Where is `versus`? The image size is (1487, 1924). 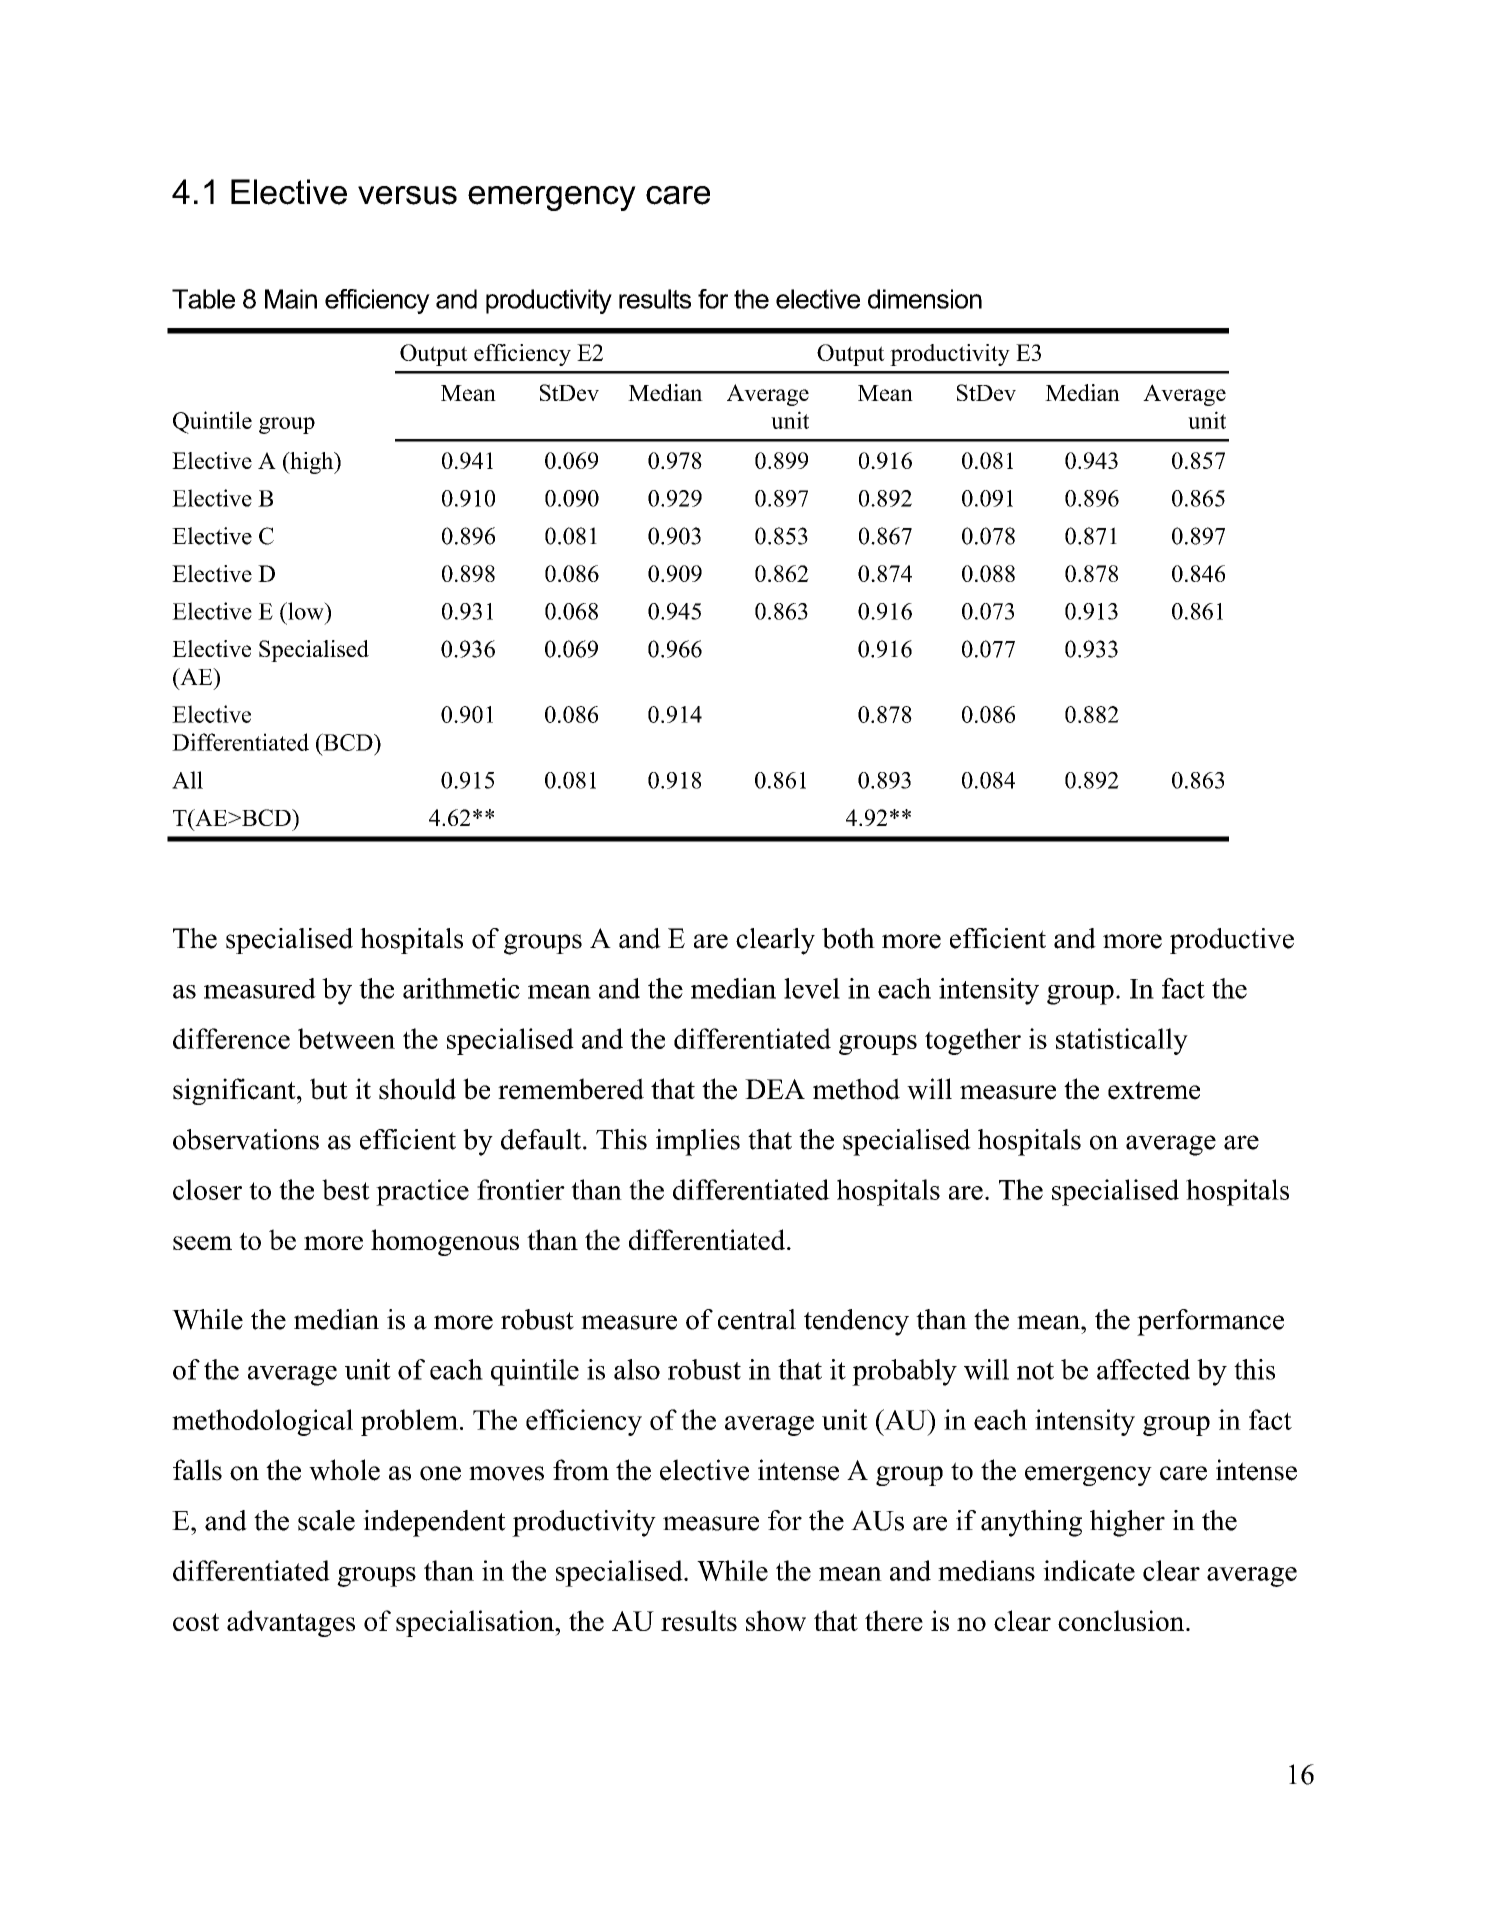 versus is located at coordinates (407, 195).
